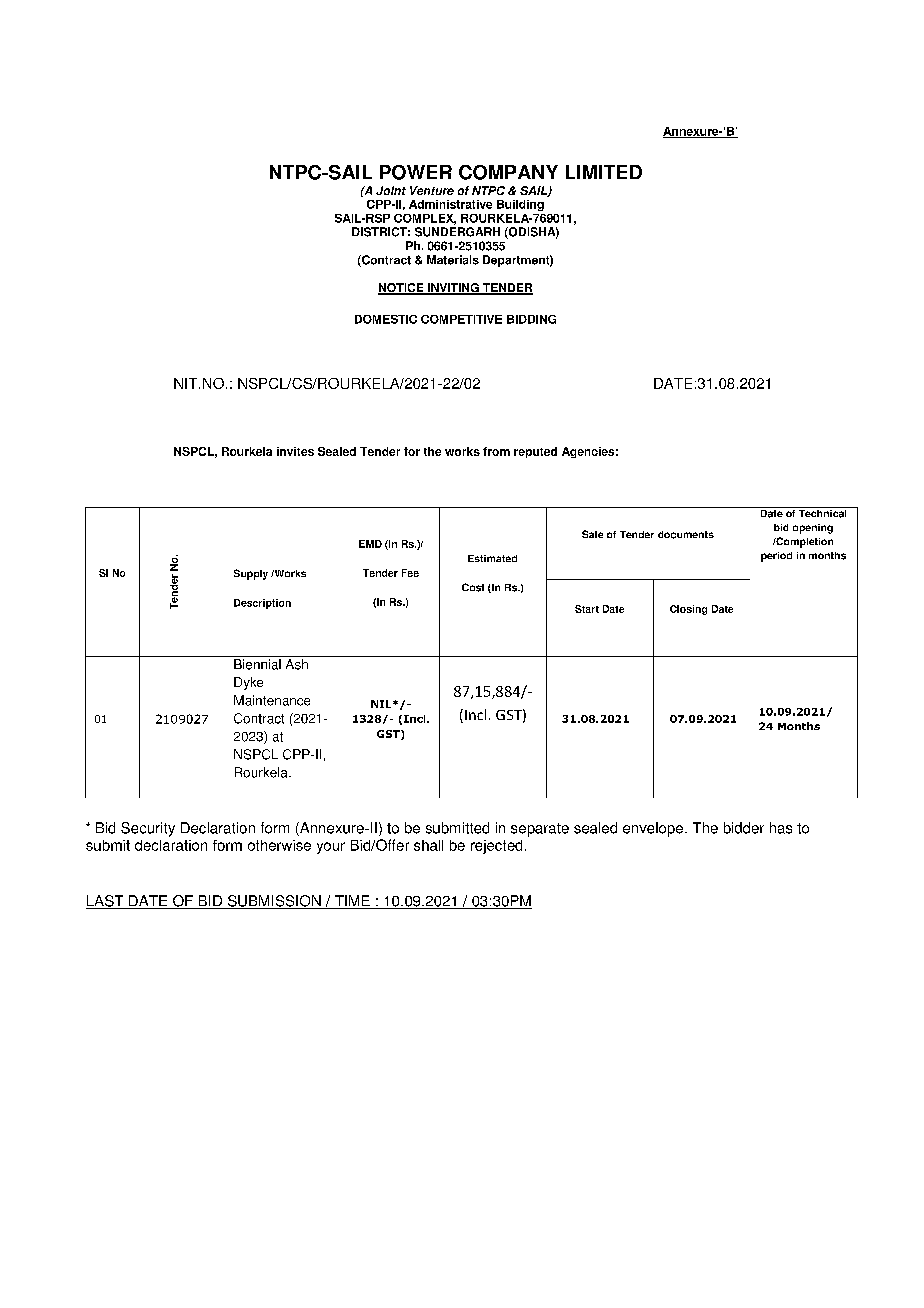  Describe the element at coordinates (473, 587) in the screenshot. I see `Cost` at that location.
